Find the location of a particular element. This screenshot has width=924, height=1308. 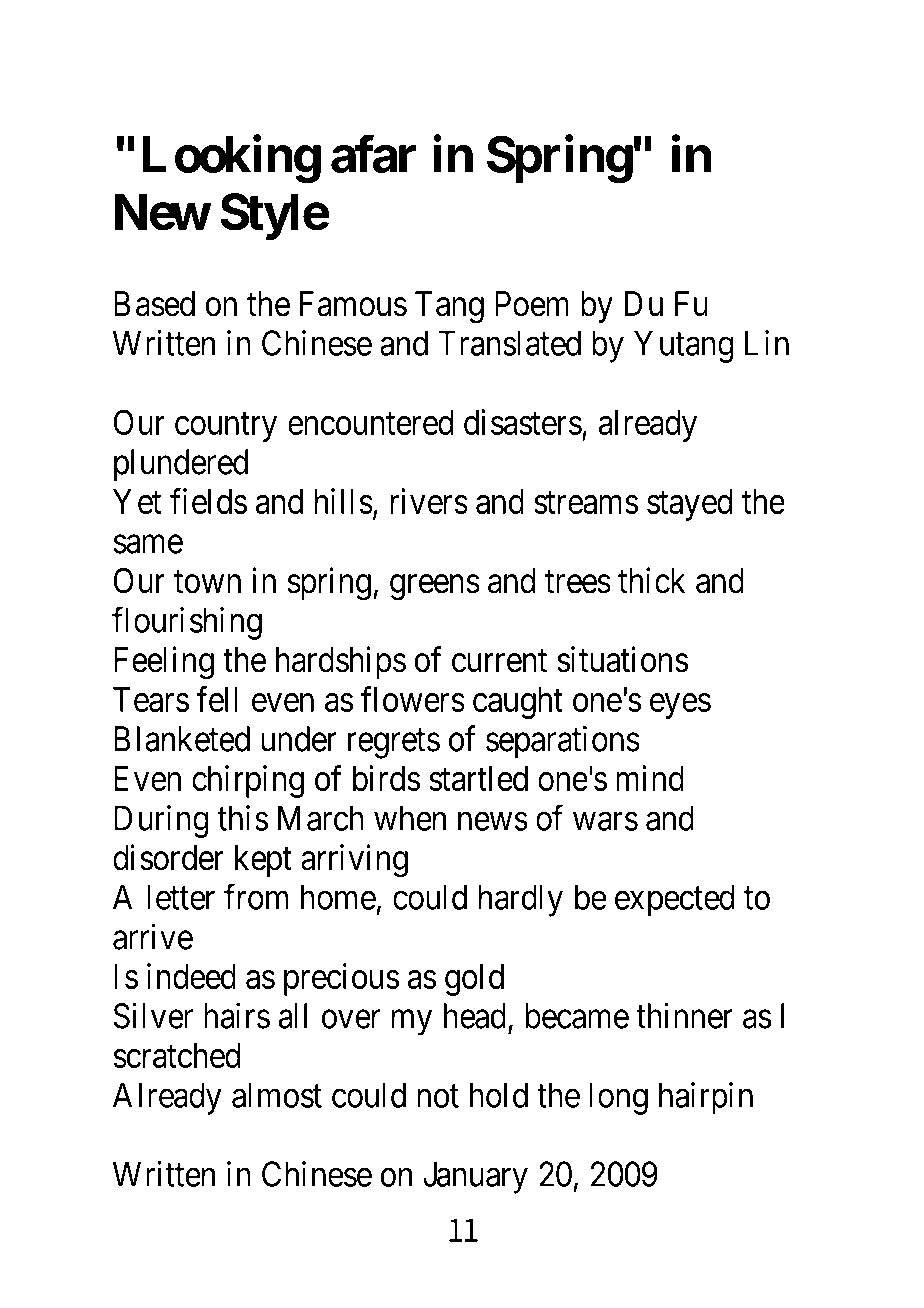

encountered is located at coordinates (371, 422).
